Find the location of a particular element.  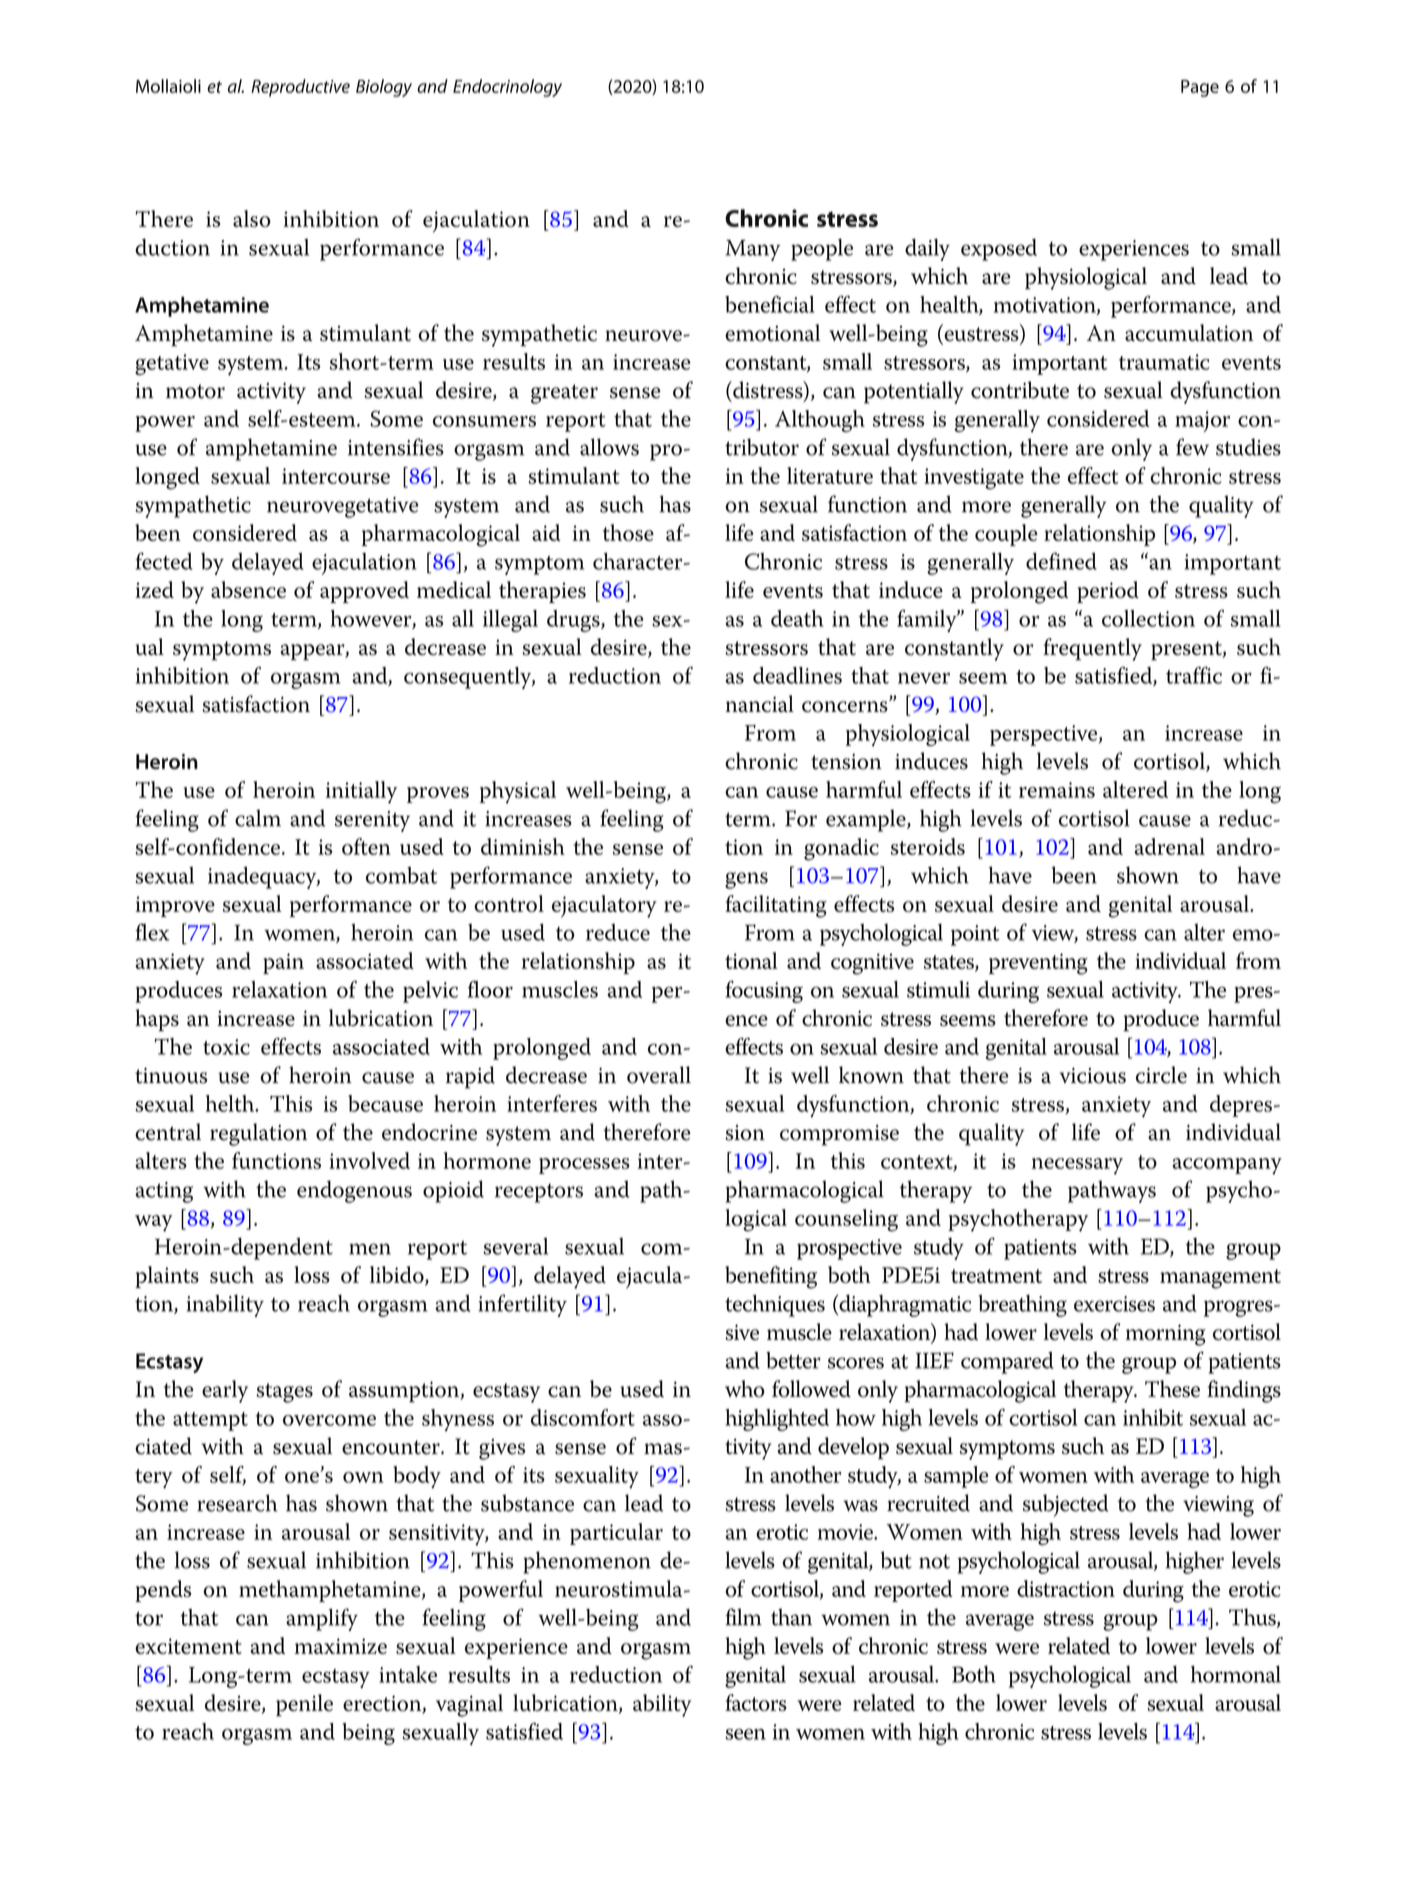

necessary is located at coordinates (1077, 1166).
